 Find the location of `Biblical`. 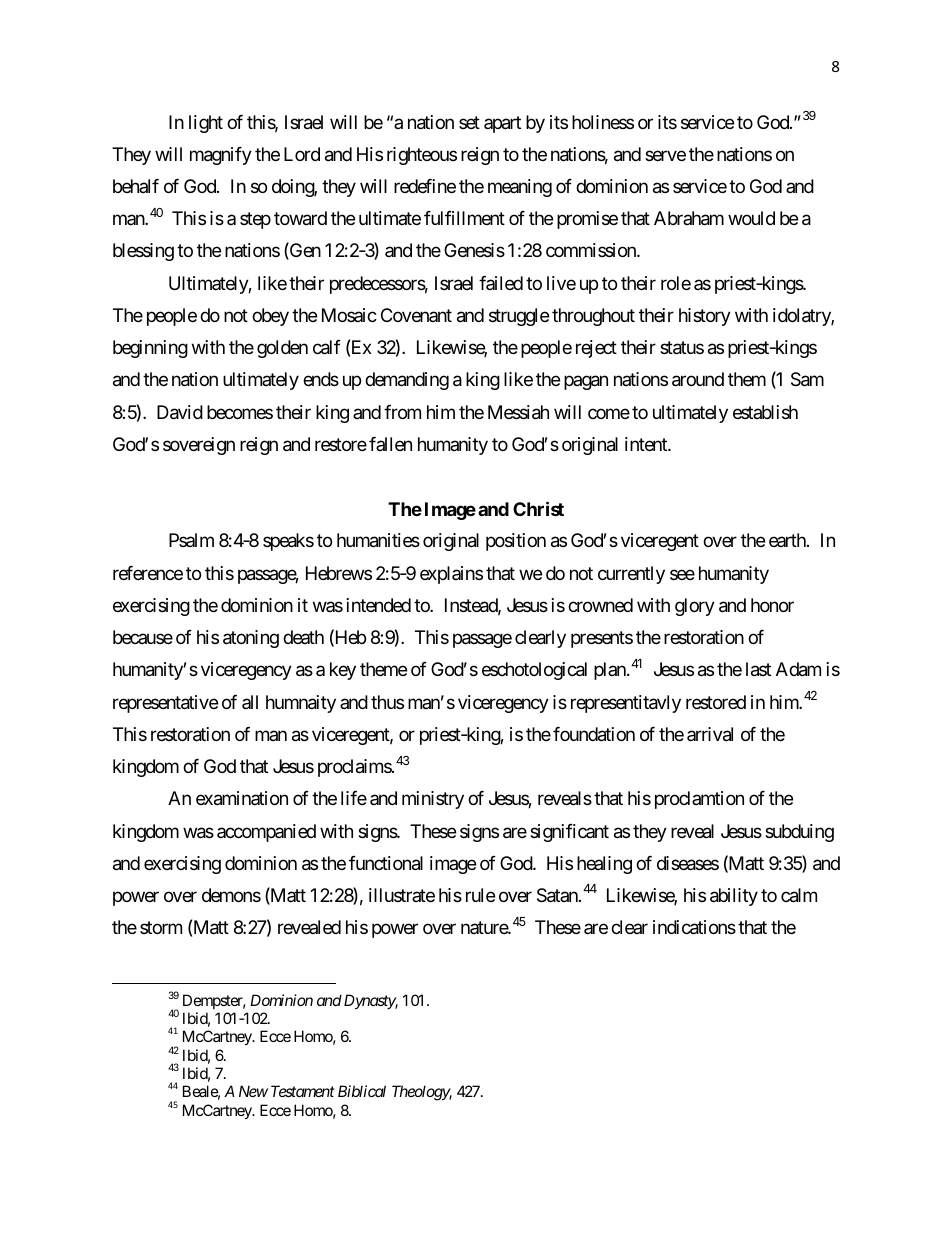

Biblical is located at coordinates (362, 1091).
